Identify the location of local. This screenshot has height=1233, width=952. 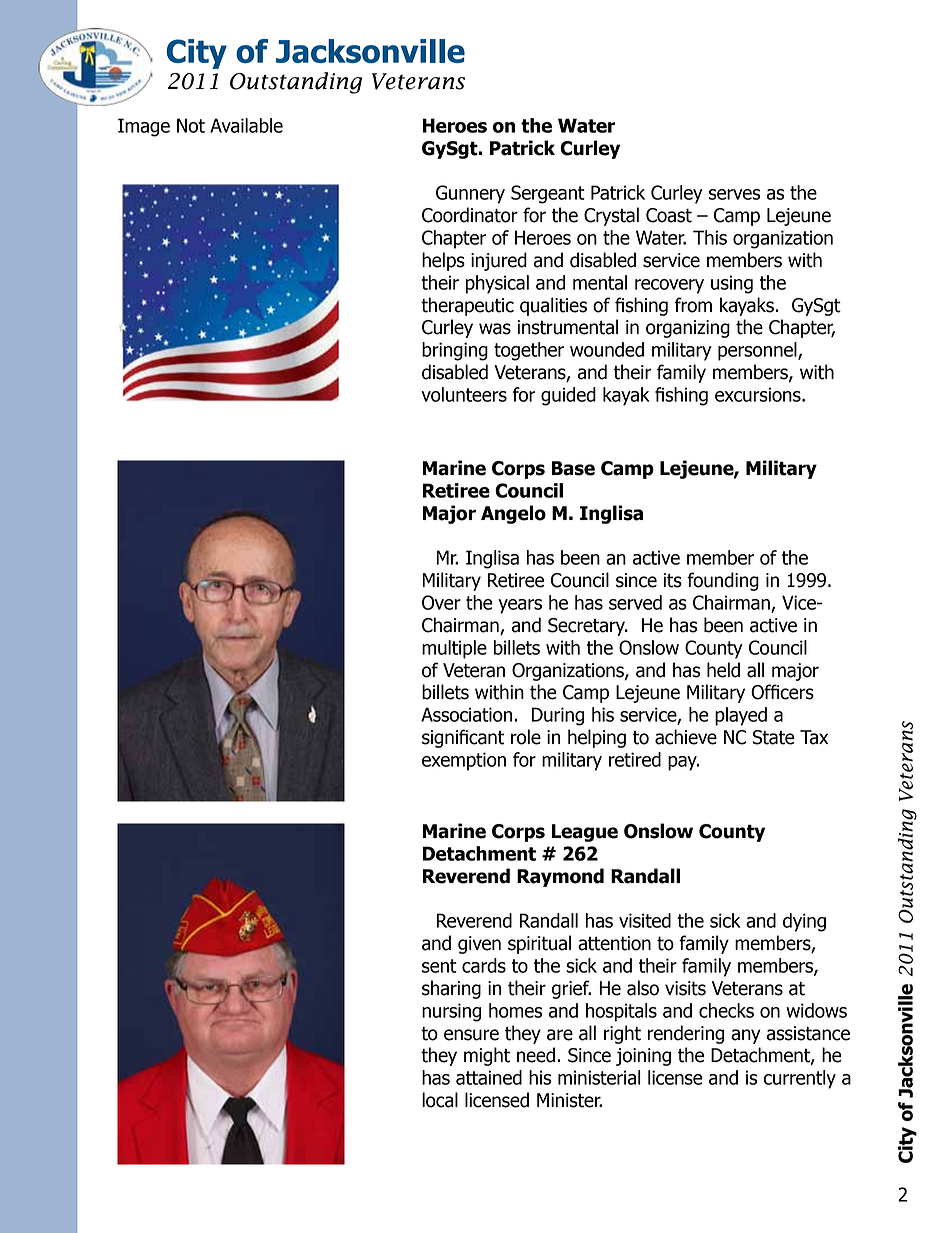
(440, 1100).
